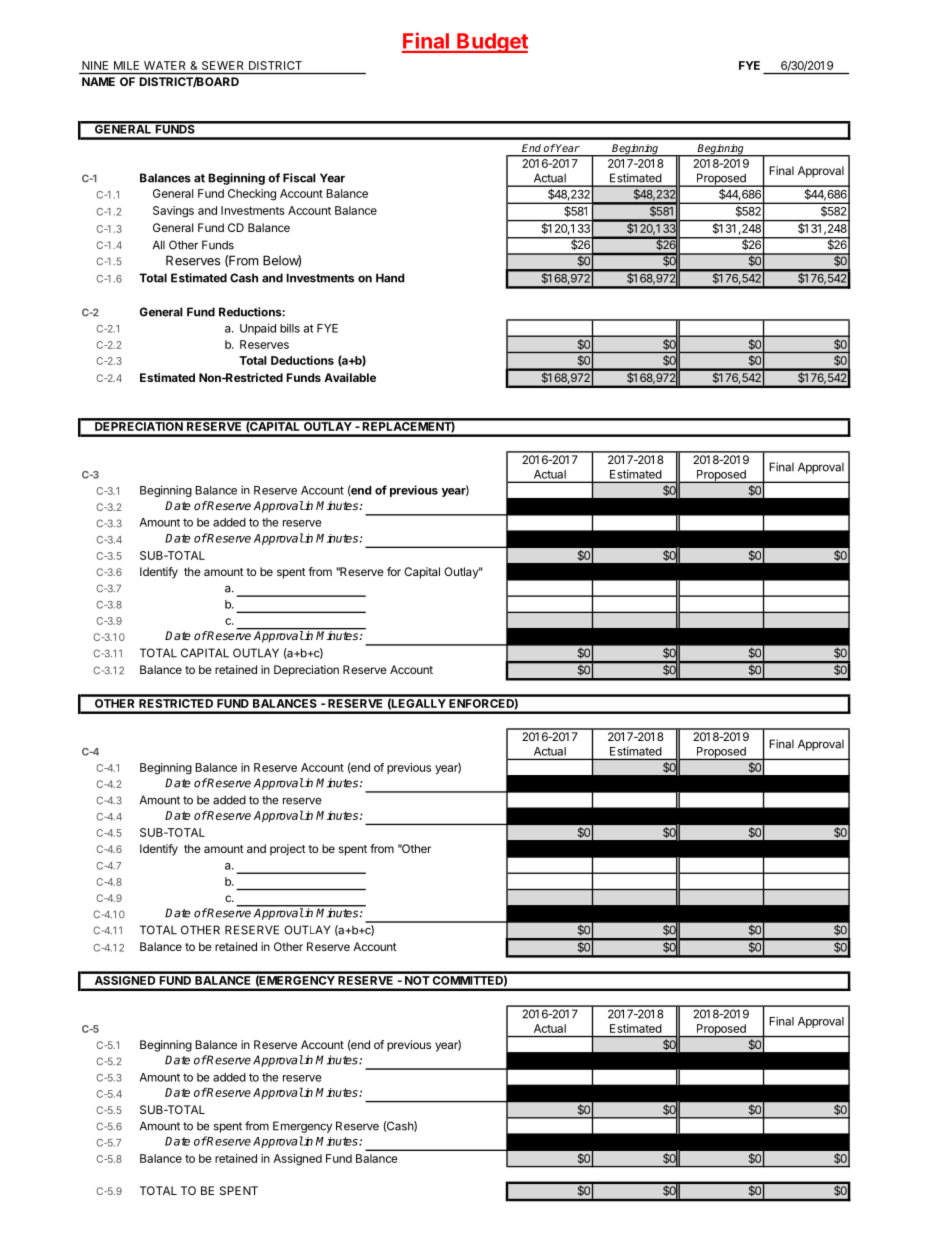  What do you see at coordinates (302, 360) in the page?
I see `Deductions` at bounding box center [302, 360].
